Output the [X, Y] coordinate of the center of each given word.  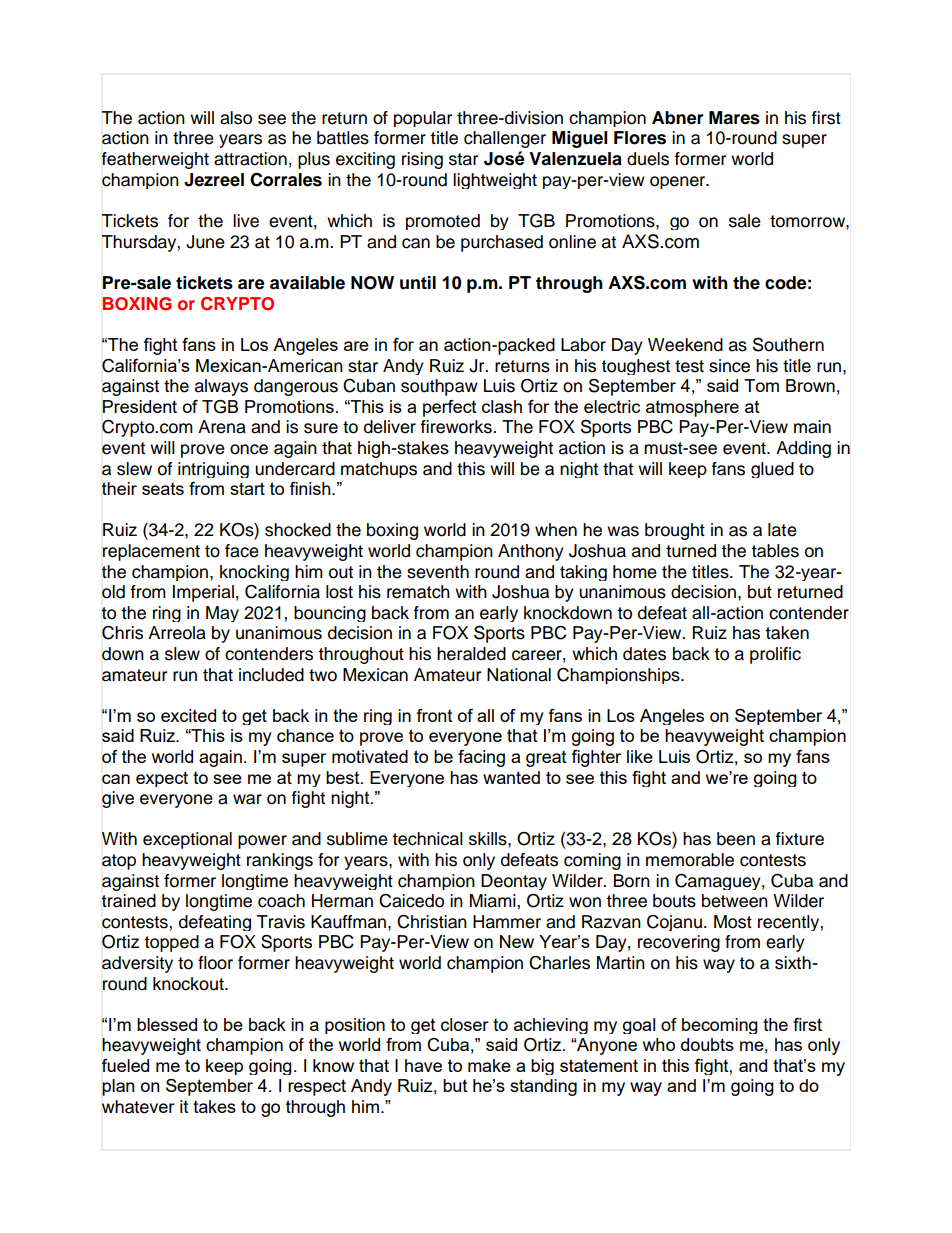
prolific [775, 655]
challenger [505, 139]
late [782, 530]
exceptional [187, 840]
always [221, 387]
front [435, 715]
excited [188, 715]
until [418, 283]
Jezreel [214, 180]
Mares [734, 118]
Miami [494, 901]
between [735, 901]
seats [163, 489]
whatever [138, 1107]
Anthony [531, 552]
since [729, 366]
